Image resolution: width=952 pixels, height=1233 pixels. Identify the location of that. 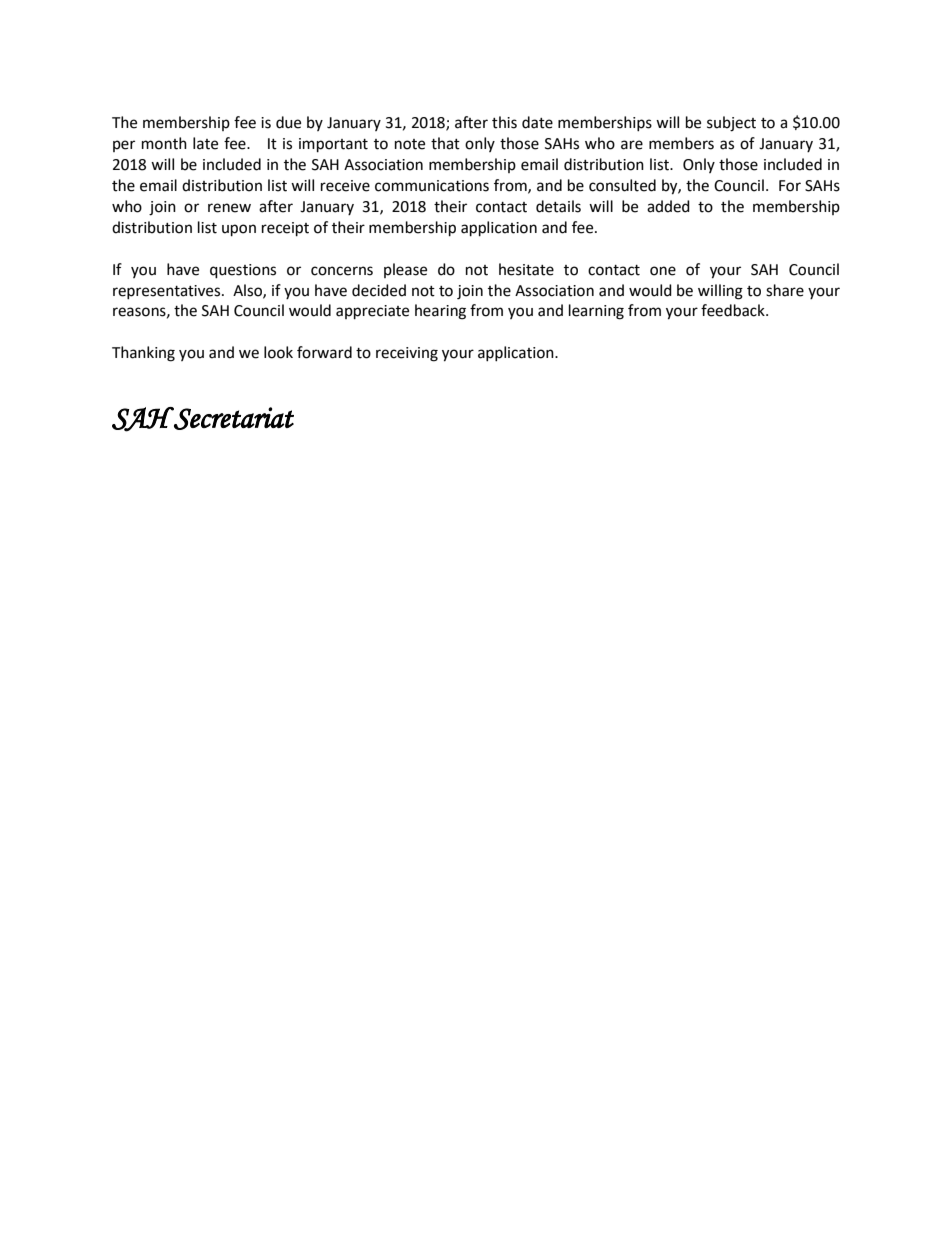
(445, 143).
